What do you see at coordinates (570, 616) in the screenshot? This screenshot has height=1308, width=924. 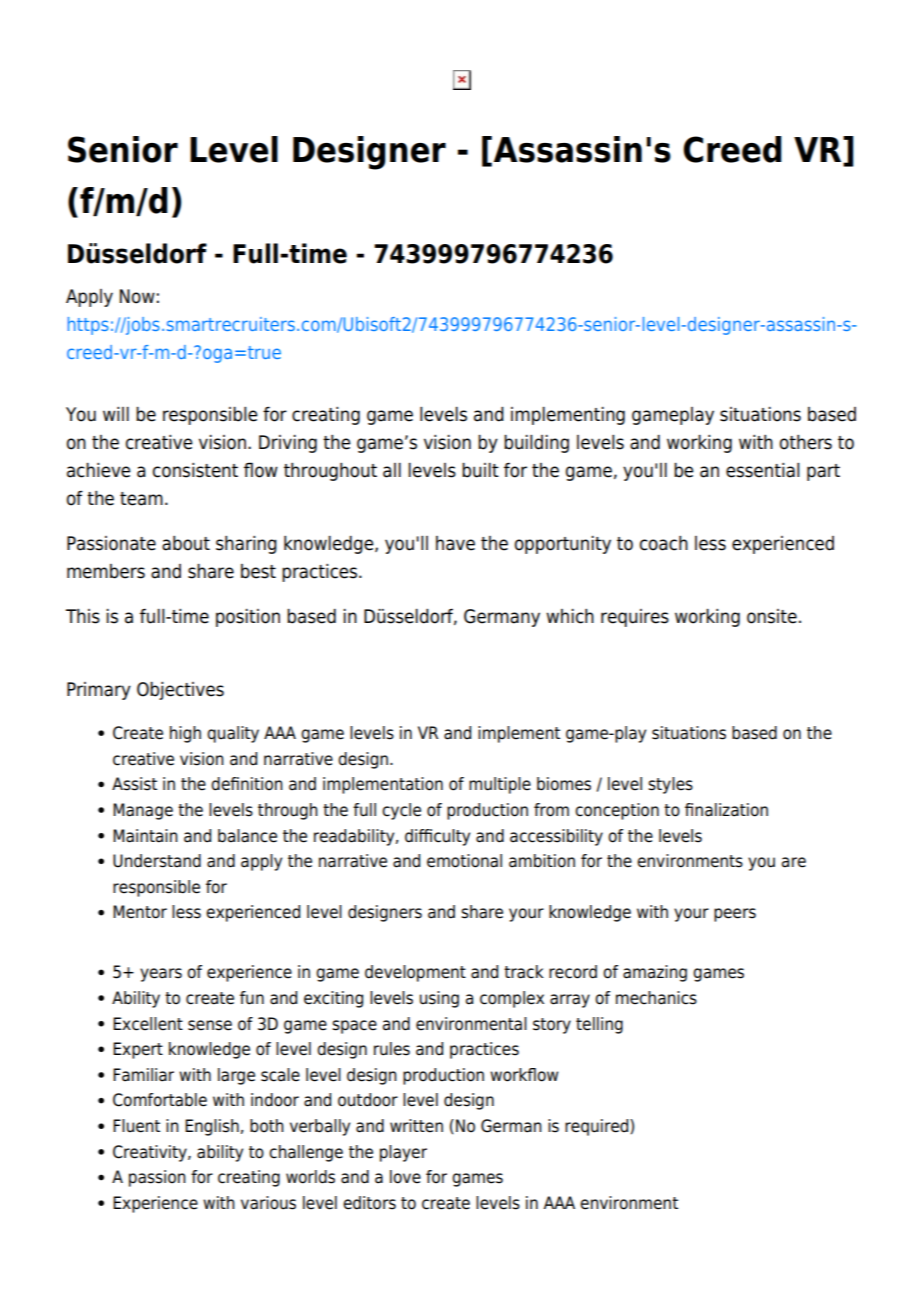 I see `which` at bounding box center [570, 616].
